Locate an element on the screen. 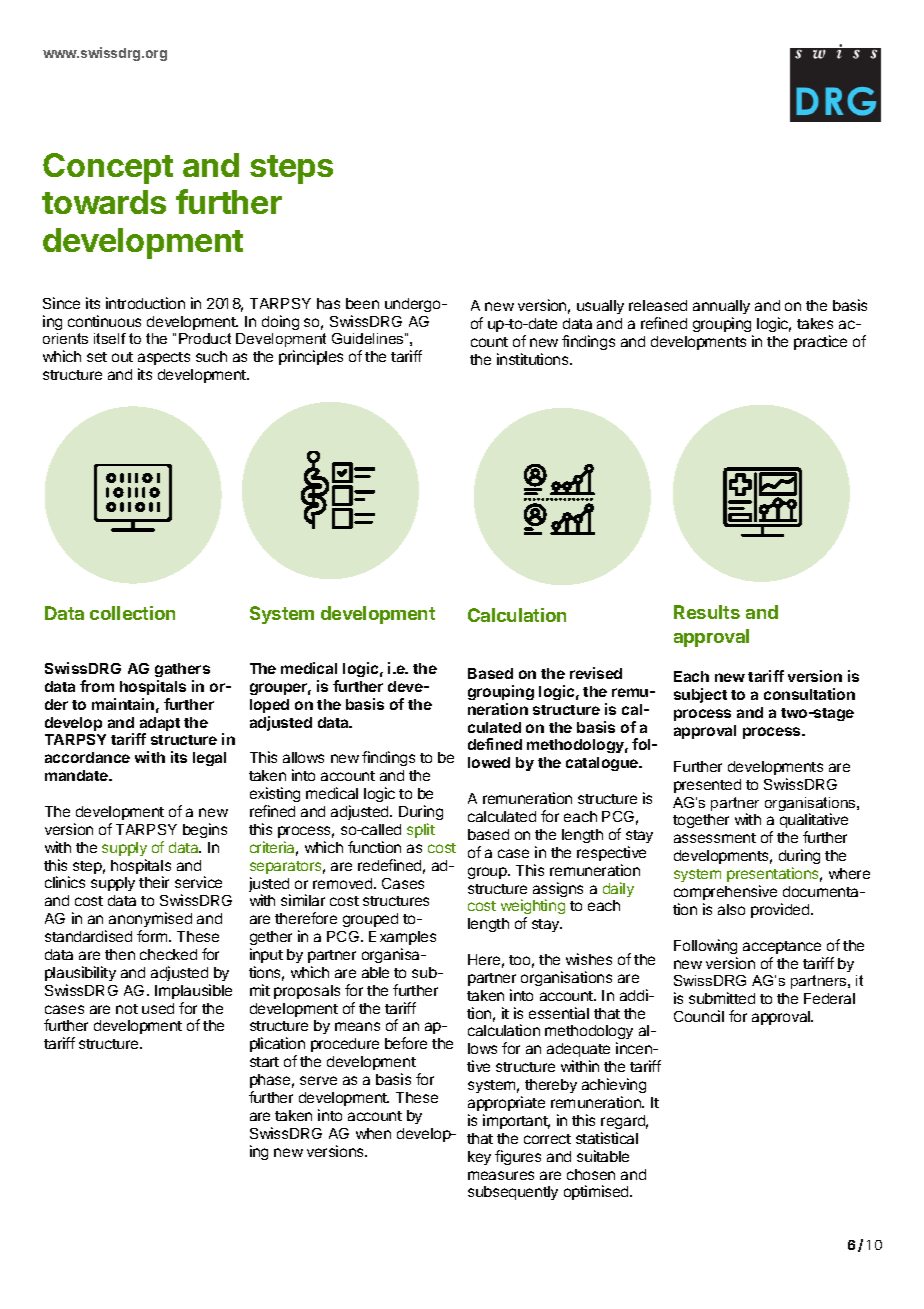 Image resolution: width=924 pixels, height=1309 pixels. Results is located at coordinates (707, 612).
